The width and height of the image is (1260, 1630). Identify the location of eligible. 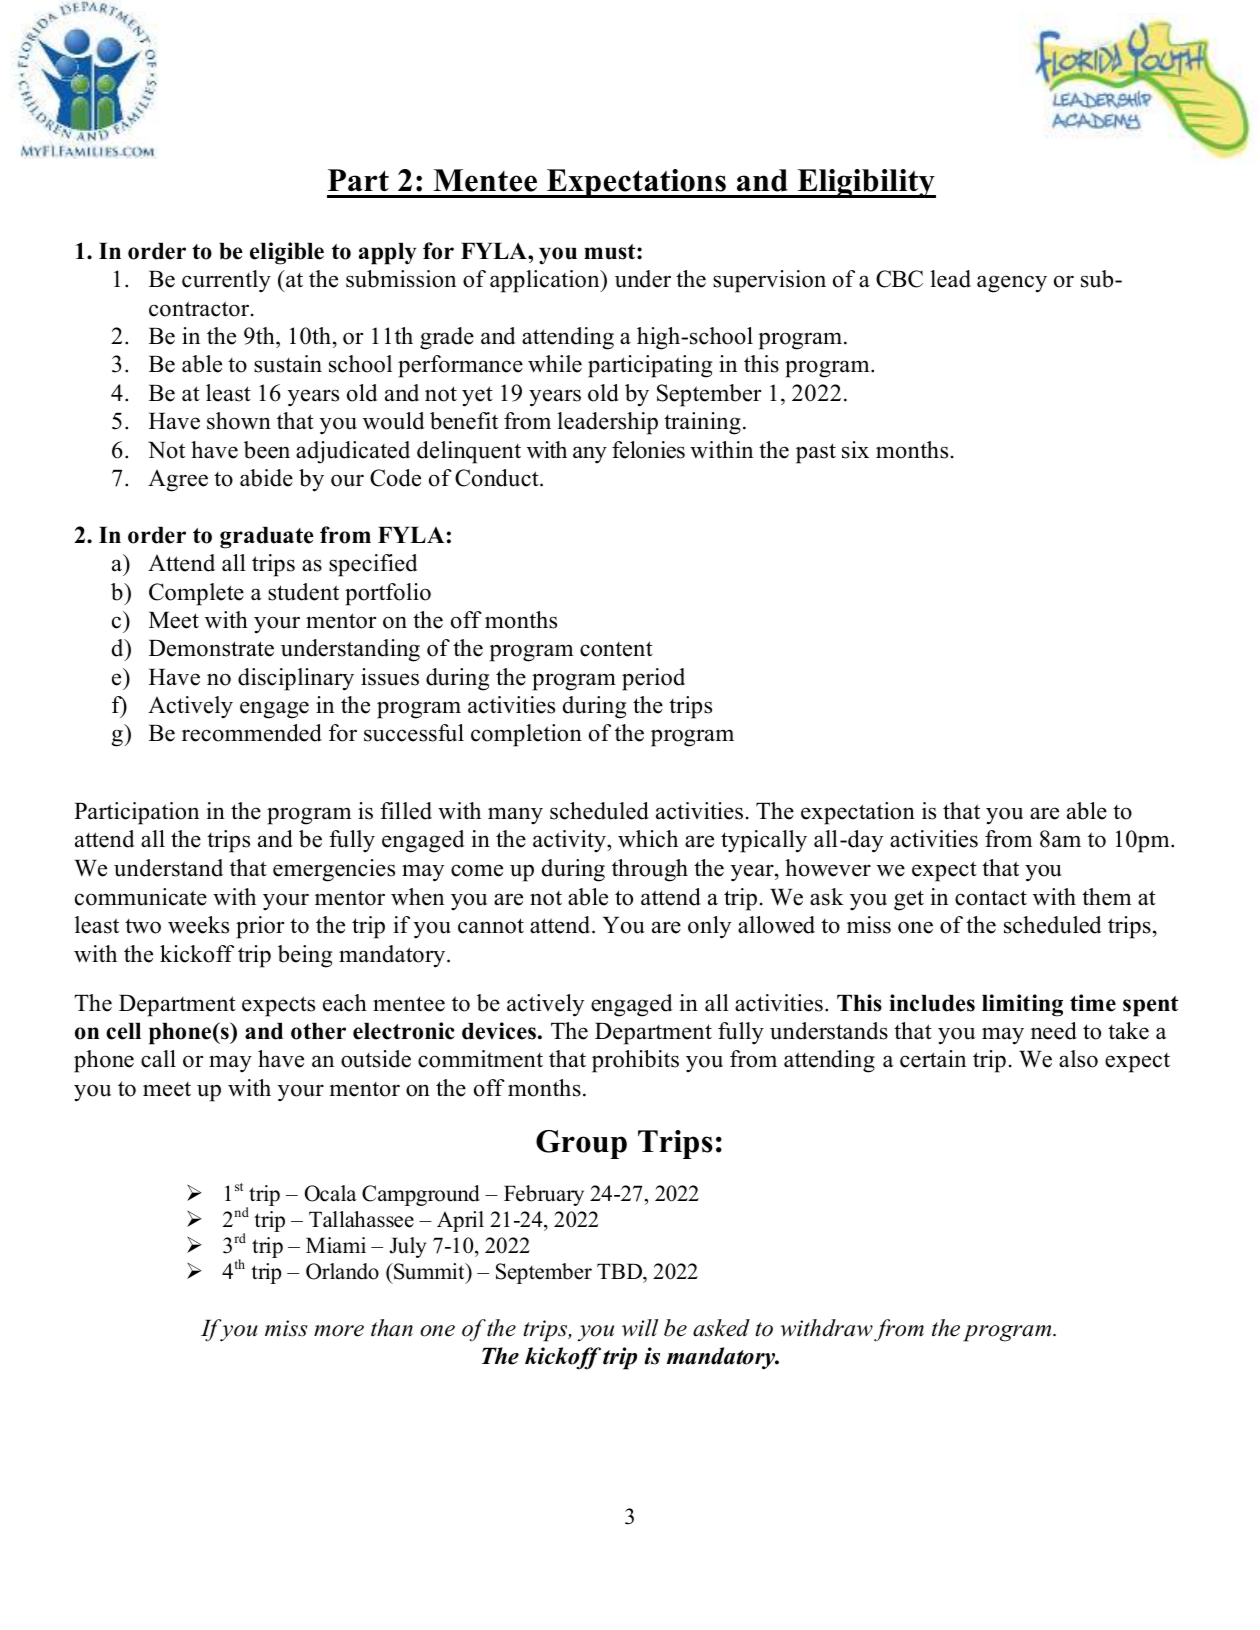
(287, 253).
